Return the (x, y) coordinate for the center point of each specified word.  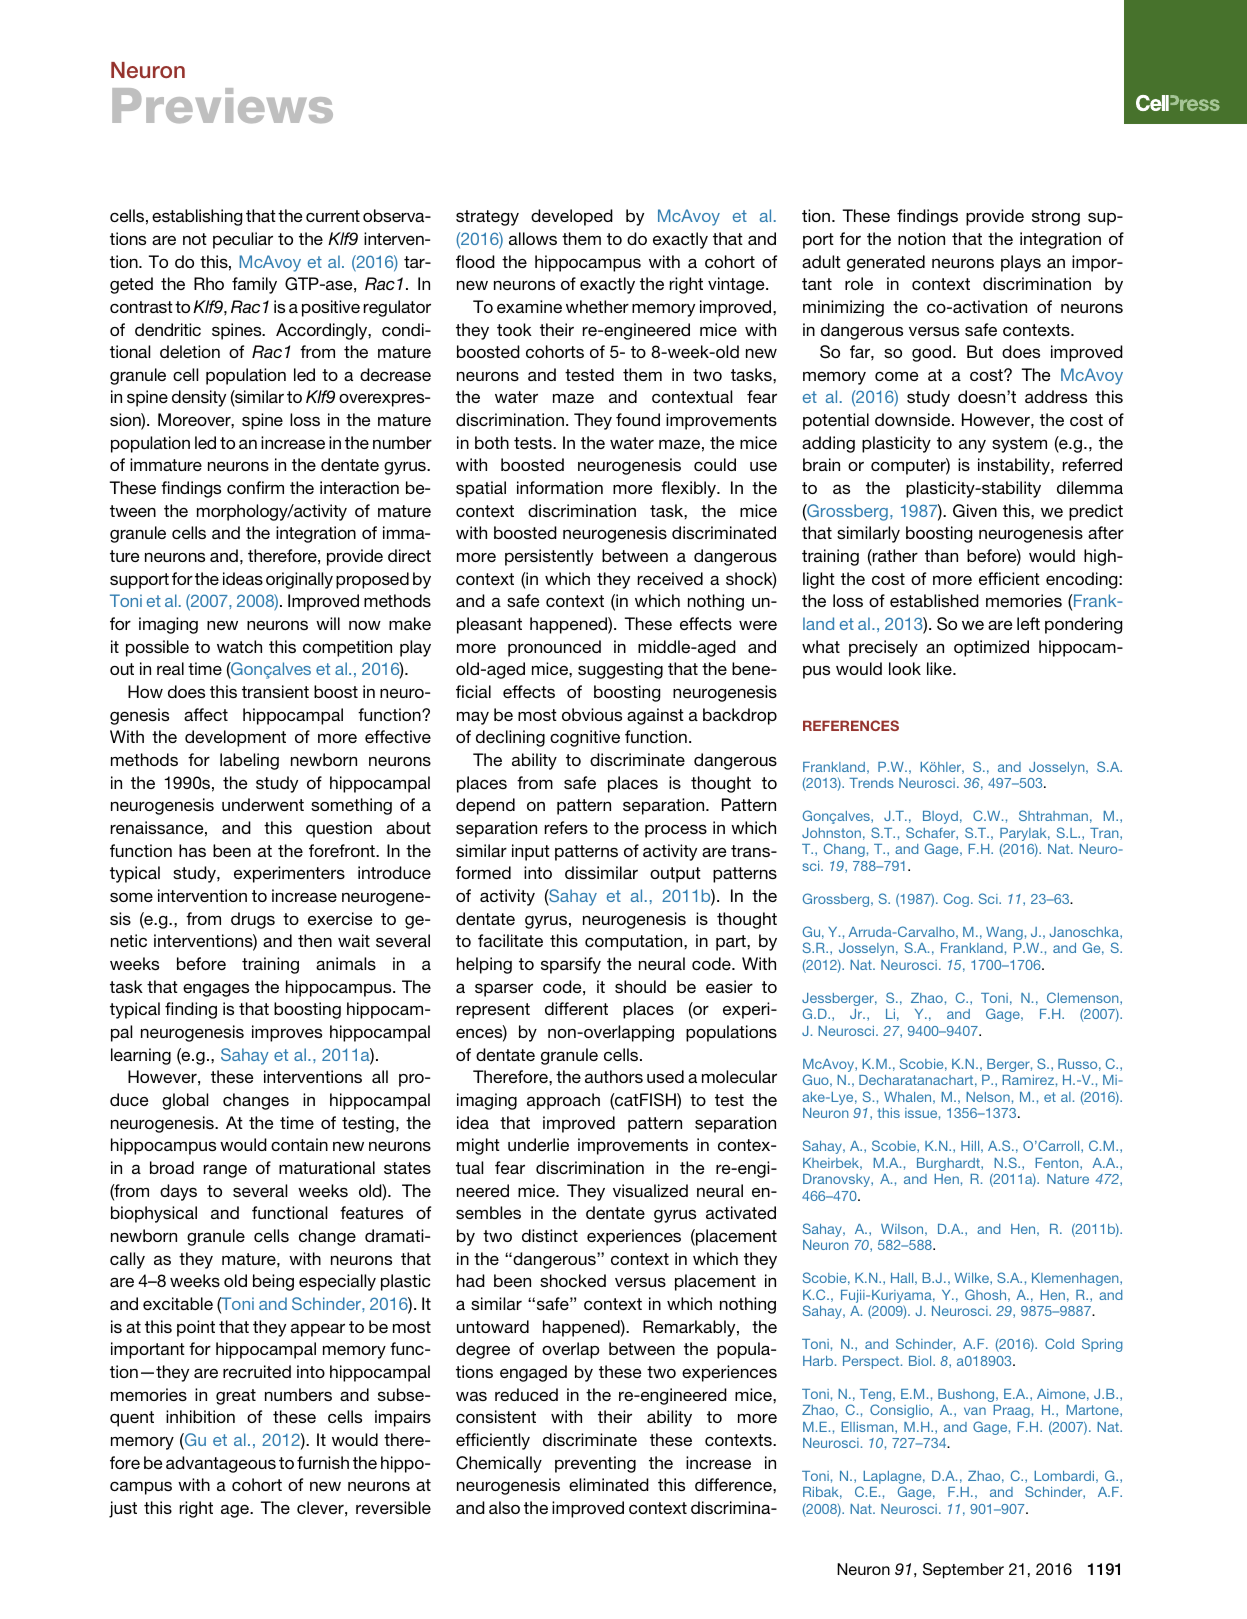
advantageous (221, 1464)
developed (572, 217)
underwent (263, 804)
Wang (1004, 933)
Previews (222, 105)
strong (1056, 218)
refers (566, 827)
